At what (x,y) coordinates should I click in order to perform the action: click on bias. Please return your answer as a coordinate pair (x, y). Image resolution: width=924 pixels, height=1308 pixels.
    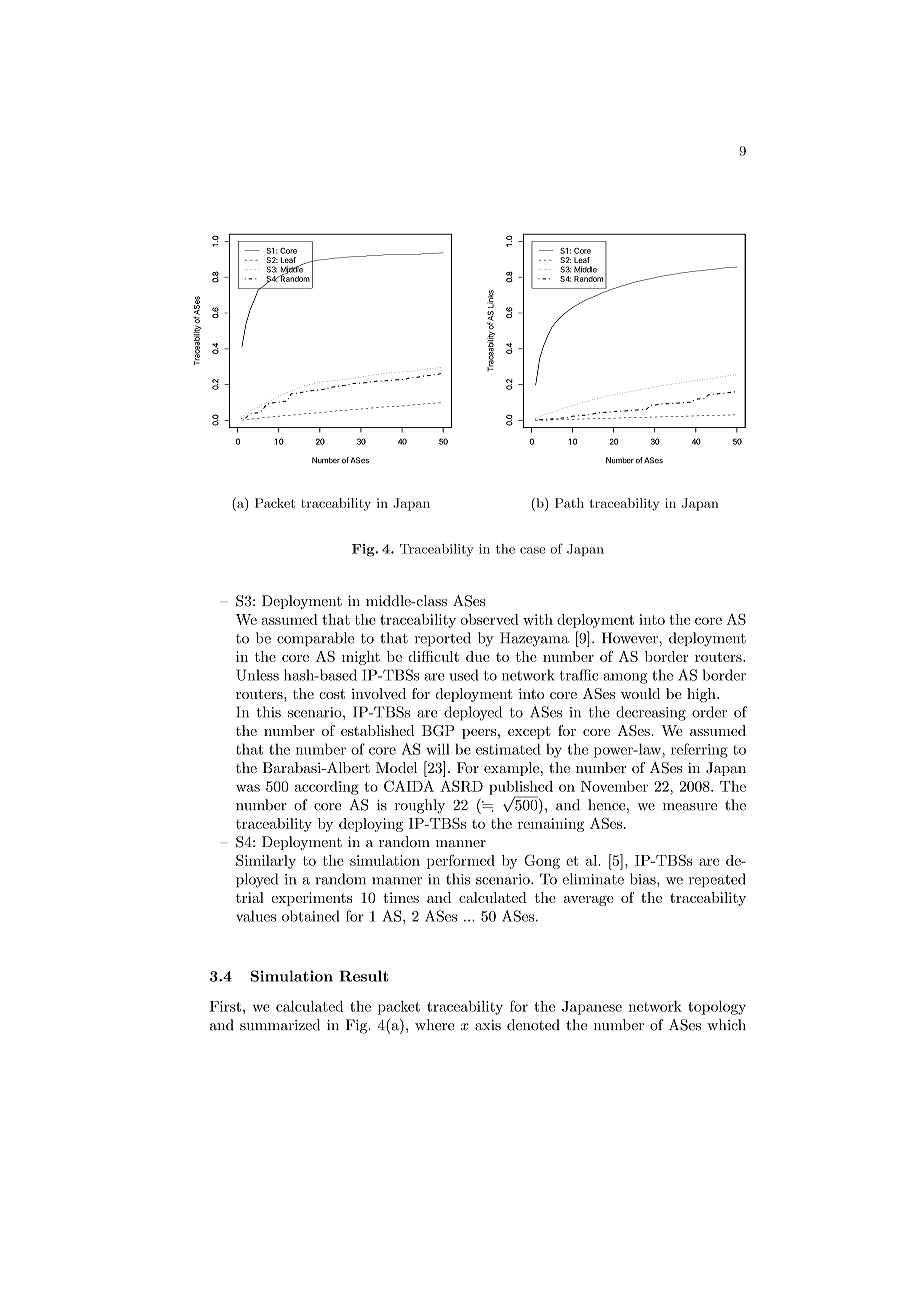
    Looking at the image, I should click on (644, 879).
